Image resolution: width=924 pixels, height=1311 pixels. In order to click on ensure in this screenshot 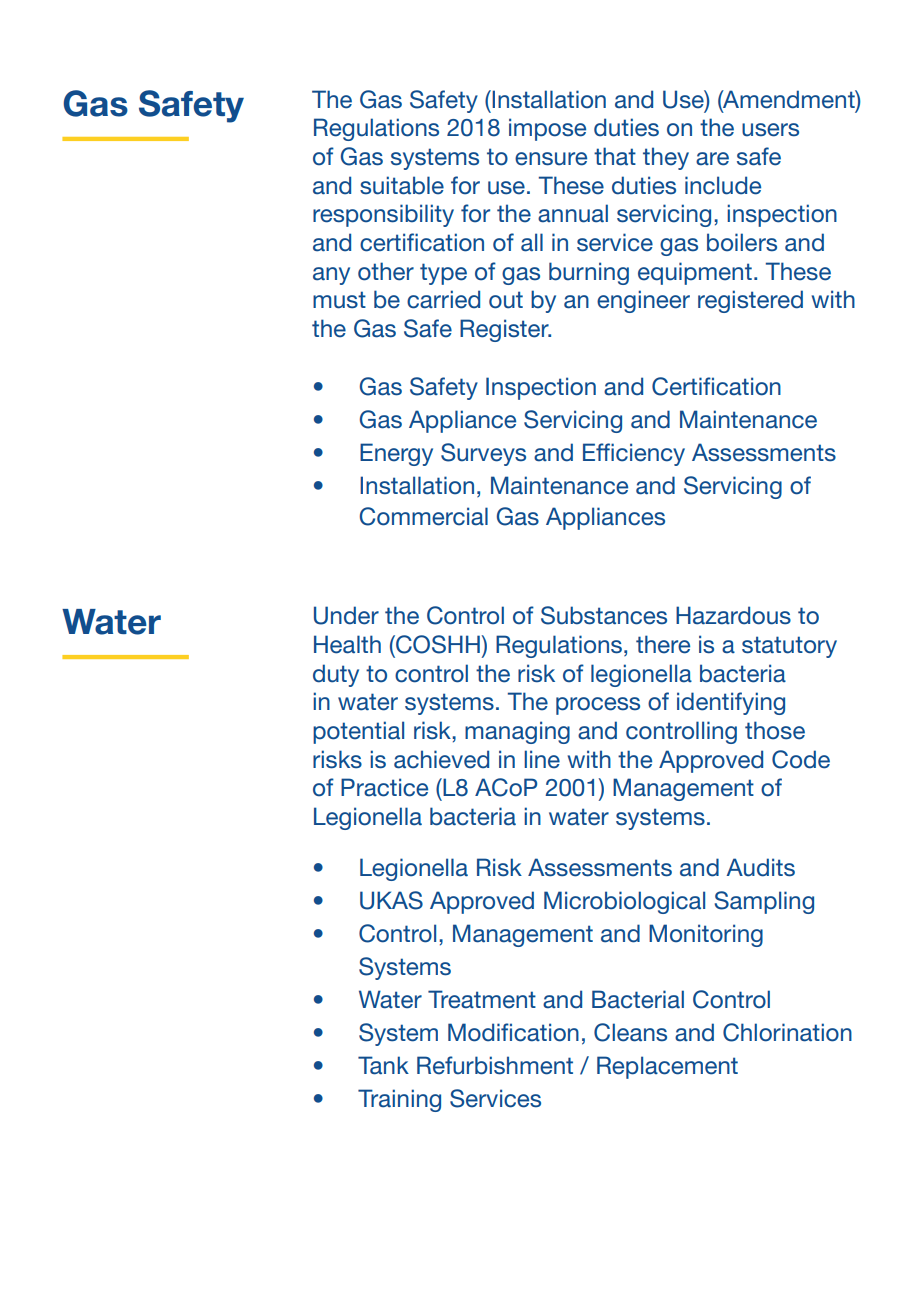, I will do `click(551, 159)`.
